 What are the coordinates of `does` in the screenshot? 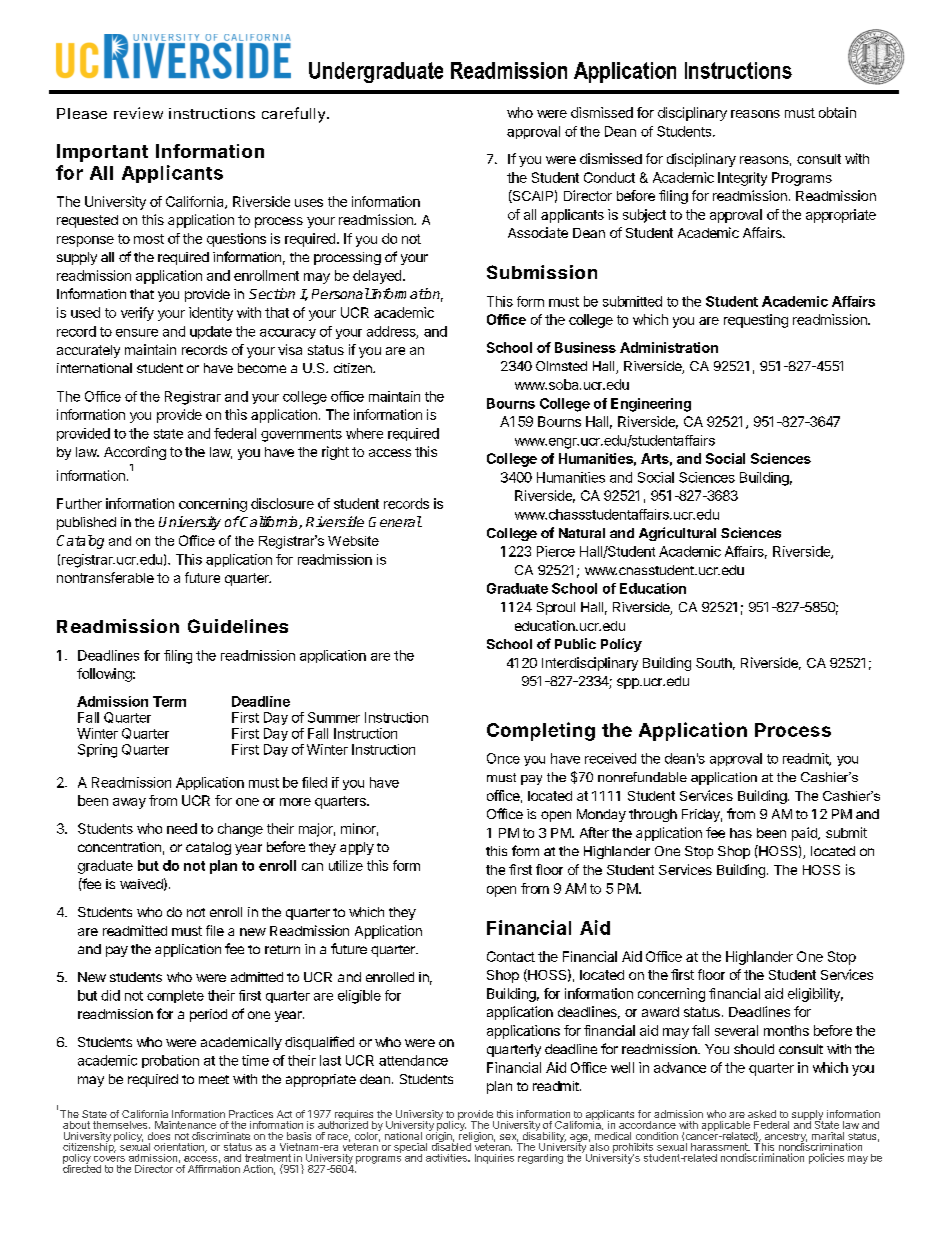 It's located at (159, 1136).
